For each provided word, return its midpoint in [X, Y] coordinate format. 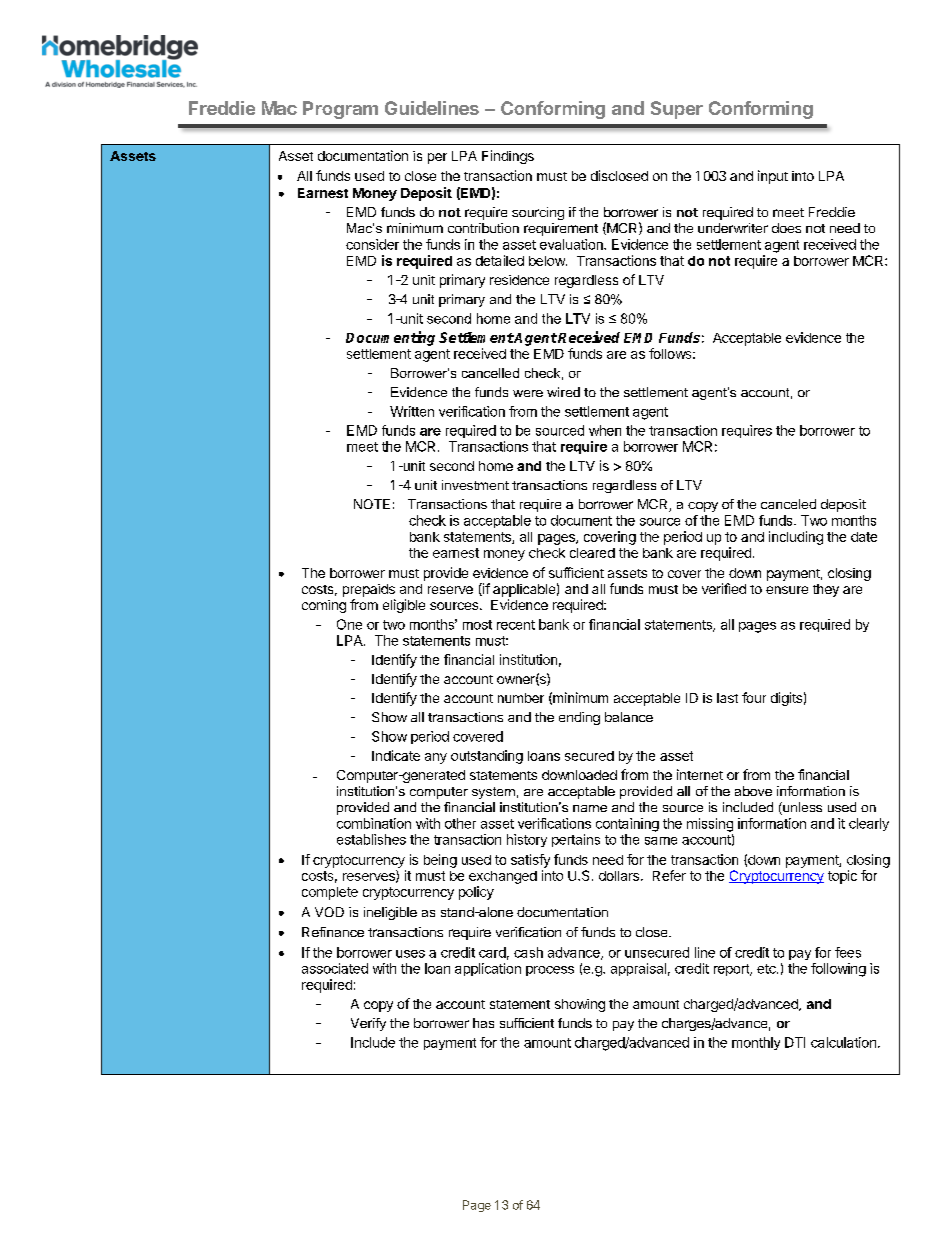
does [786, 228]
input [773, 177]
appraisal [638, 969]
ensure [787, 590]
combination [374, 823]
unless [801, 808]
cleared [592, 553]
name [590, 808]
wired [563, 392]
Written [412, 411]
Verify [368, 1024]
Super [677, 110]
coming [324, 606]
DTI [795, 1042]
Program [340, 110]
